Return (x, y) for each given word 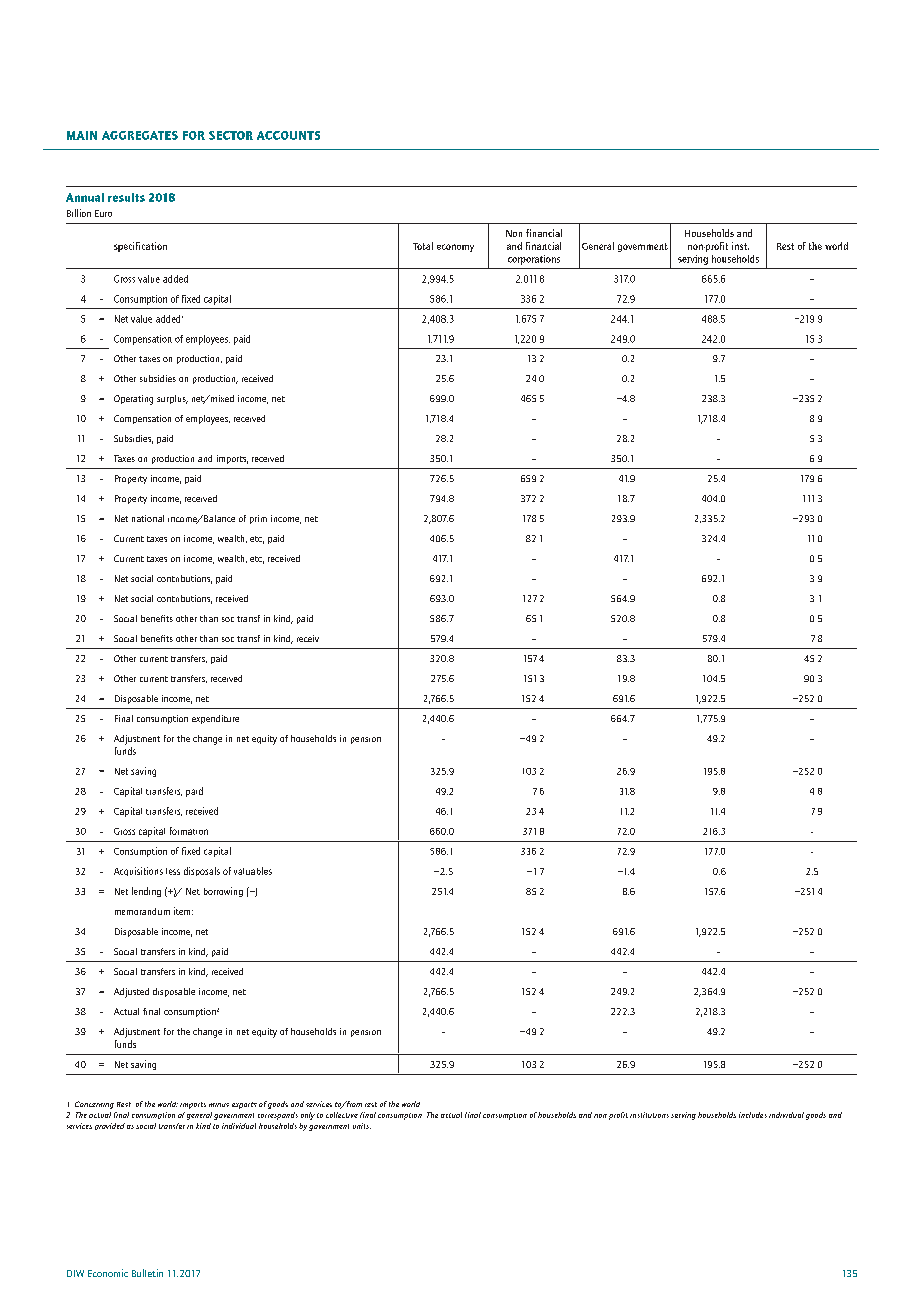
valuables (253, 871)
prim (258, 519)
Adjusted (131, 993)
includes (753, 1115)
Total (423, 246)
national (148, 518)
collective (342, 1115)
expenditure (215, 719)
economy (455, 248)
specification (140, 247)
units (362, 1126)
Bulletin (147, 1273)
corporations (534, 260)
